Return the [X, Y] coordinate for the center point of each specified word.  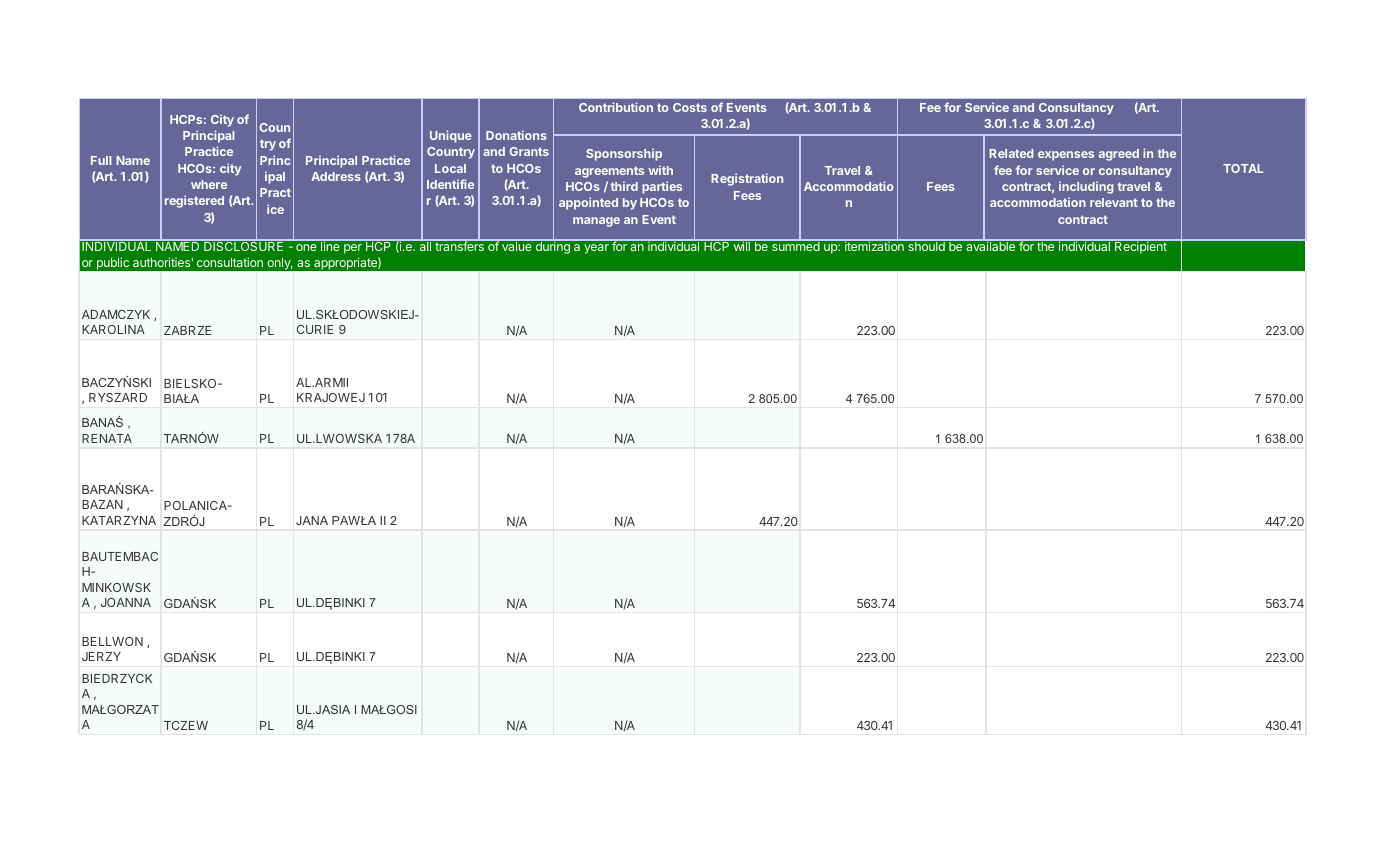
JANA [312, 520]
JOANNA [126, 602]
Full [101, 160]
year [596, 249]
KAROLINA [113, 329]
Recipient [1141, 247]
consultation [230, 262]
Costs [690, 107]
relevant [1114, 202]
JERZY [101, 656]
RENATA [107, 438]
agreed [1119, 155]
